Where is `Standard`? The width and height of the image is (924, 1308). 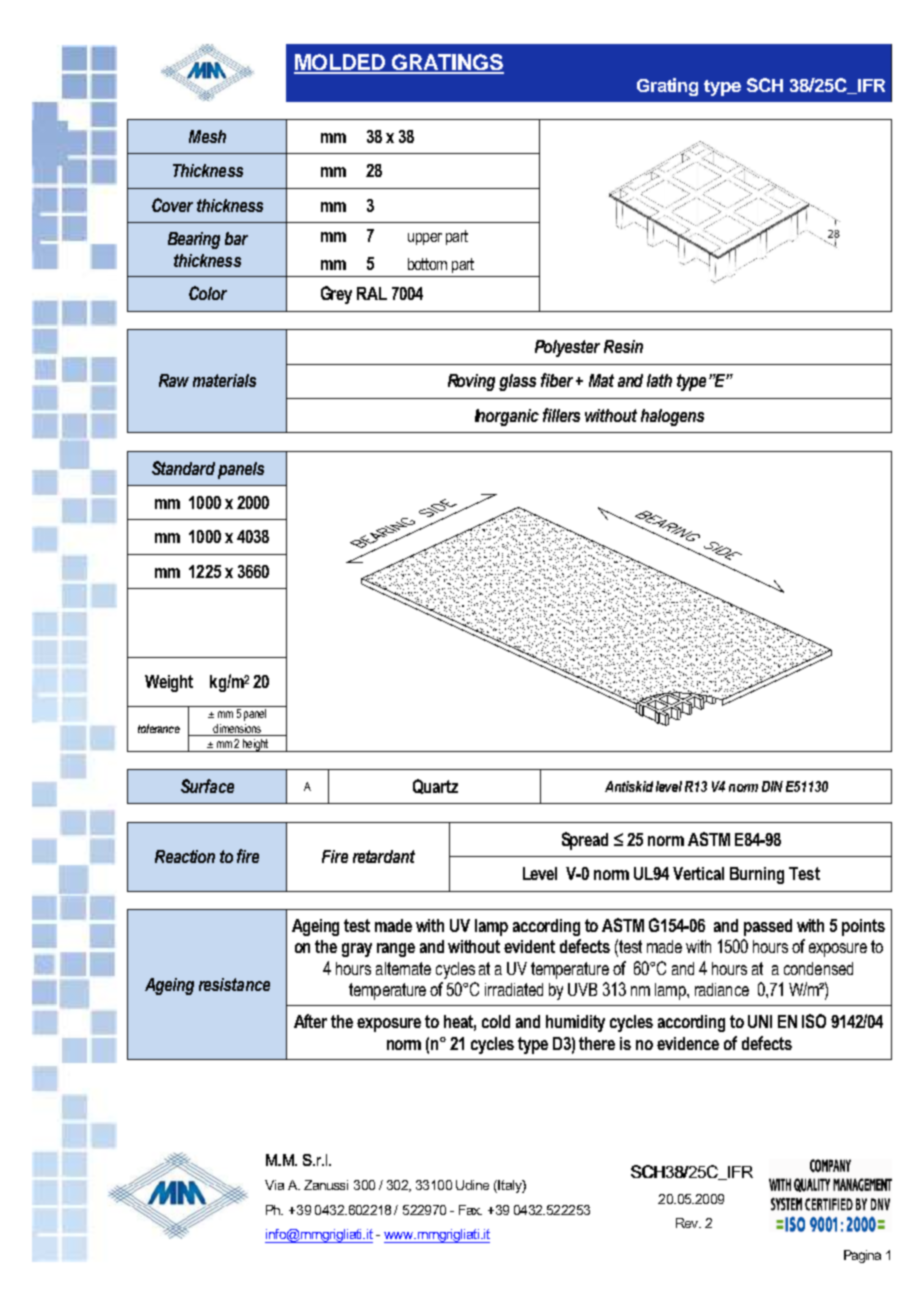
Standard is located at coordinates (183, 468).
